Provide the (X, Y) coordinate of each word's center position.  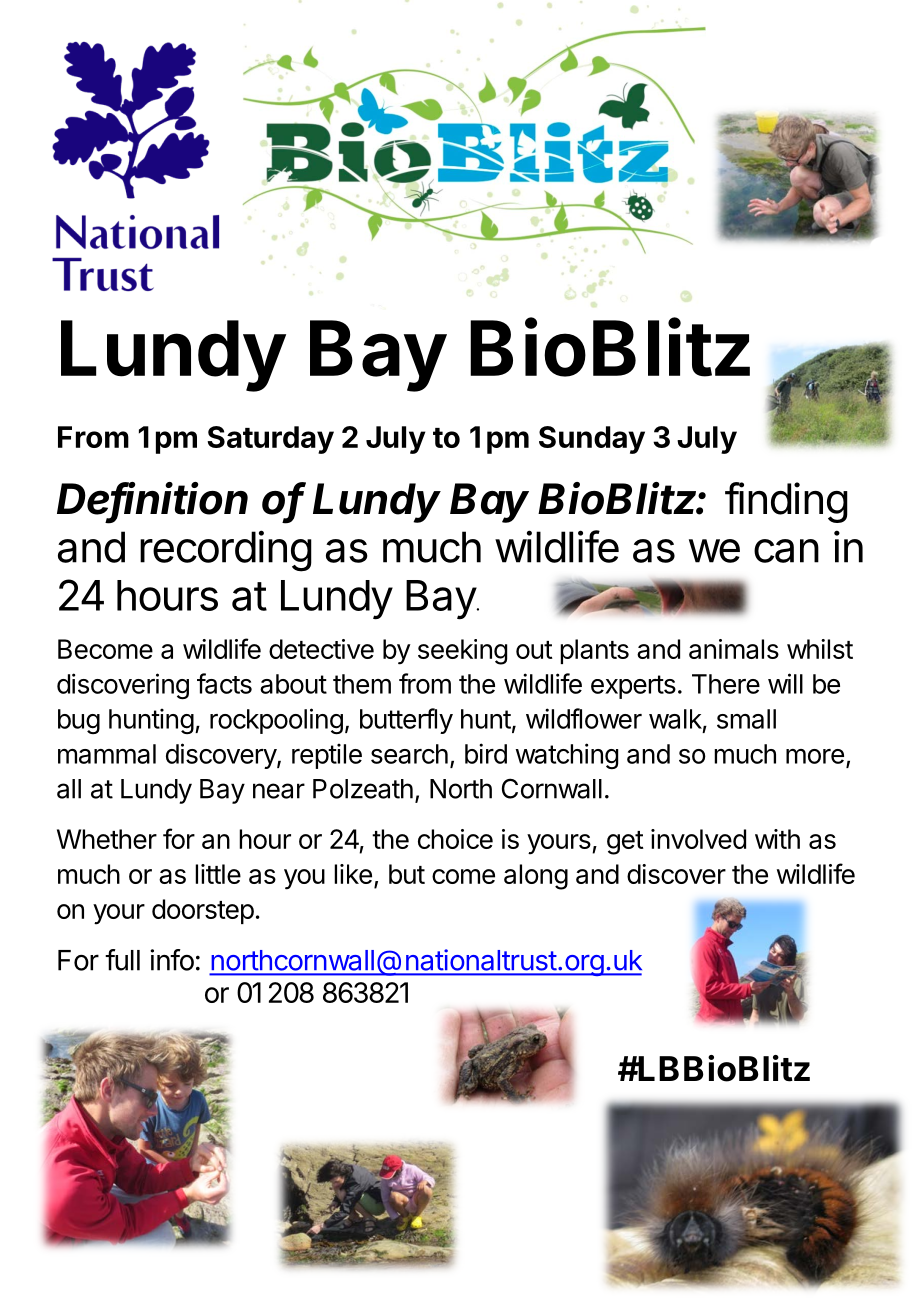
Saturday (270, 440)
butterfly (406, 721)
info (172, 960)
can (786, 551)
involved (698, 839)
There (726, 684)
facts (224, 683)
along (536, 877)
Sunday (592, 440)
